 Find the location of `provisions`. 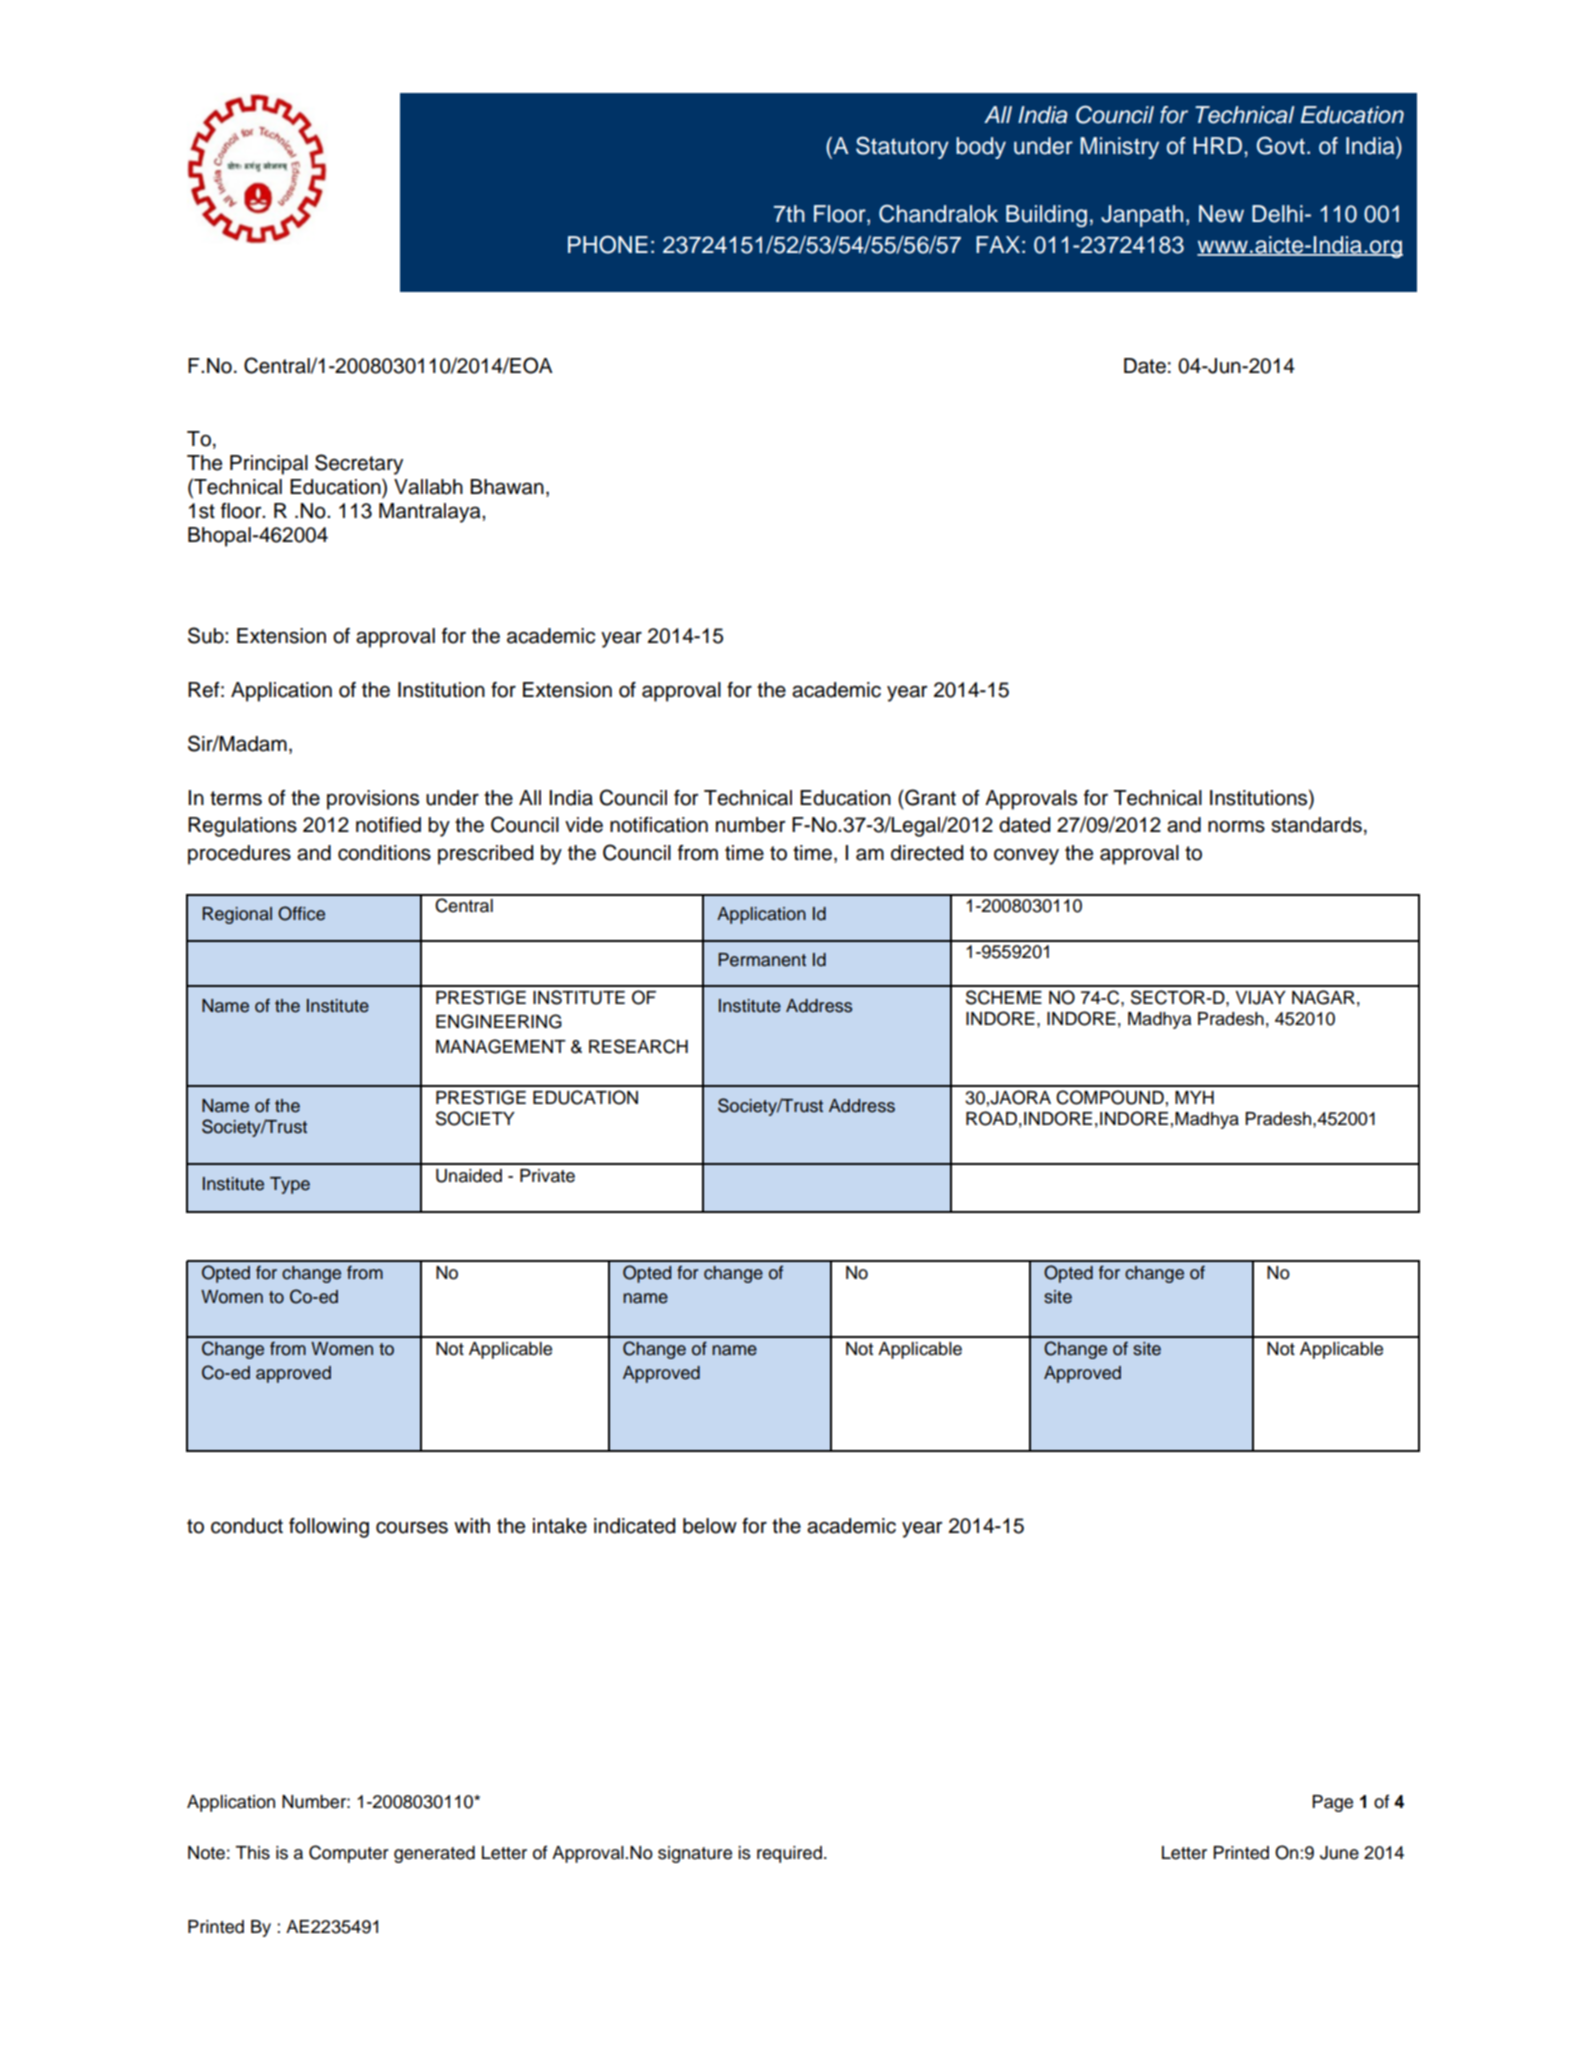

provisions is located at coordinates (373, 800).
